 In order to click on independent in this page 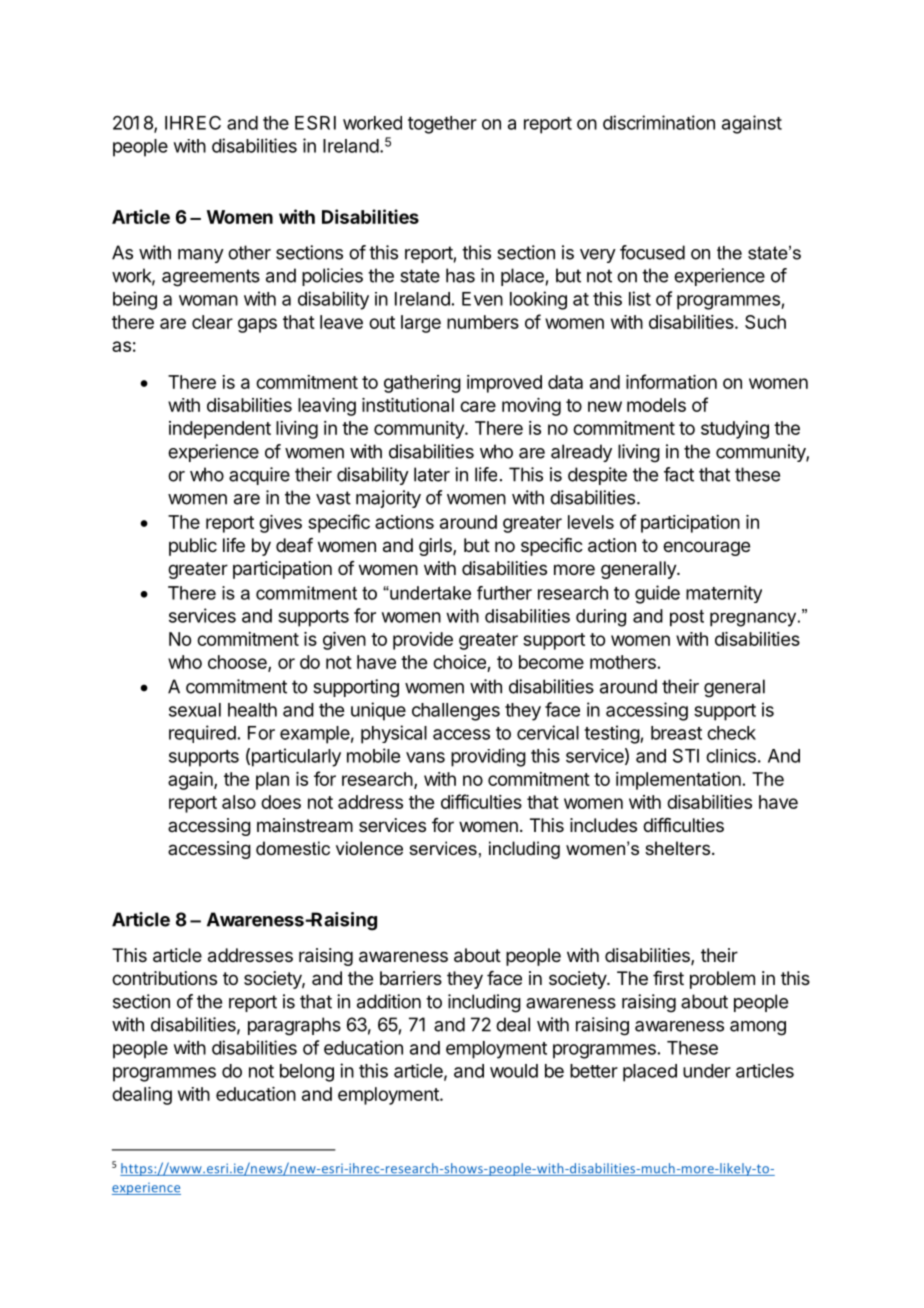, I will do `click(220, 430)`.
